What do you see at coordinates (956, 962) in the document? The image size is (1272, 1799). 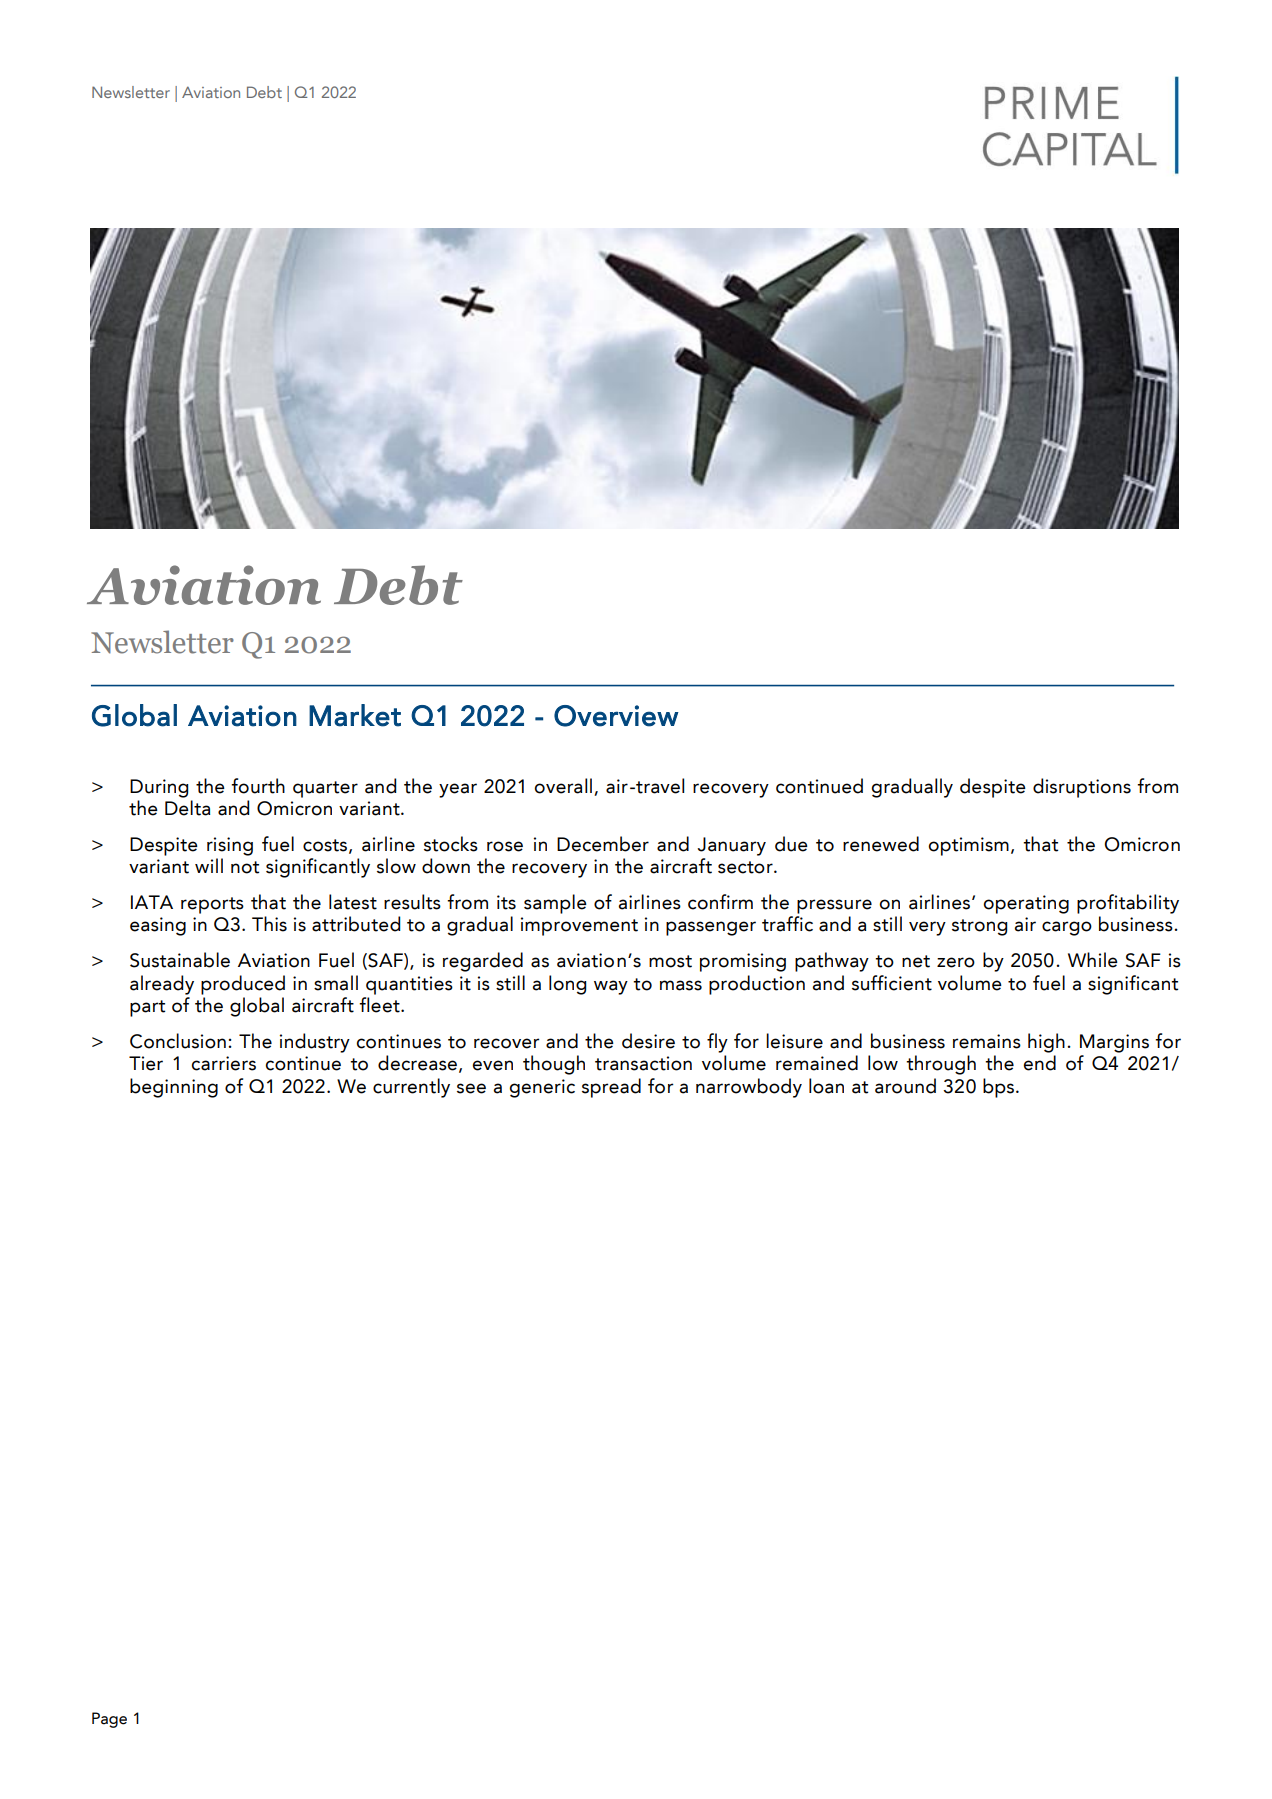 I see `zero` at bounding box center [956, 962].
